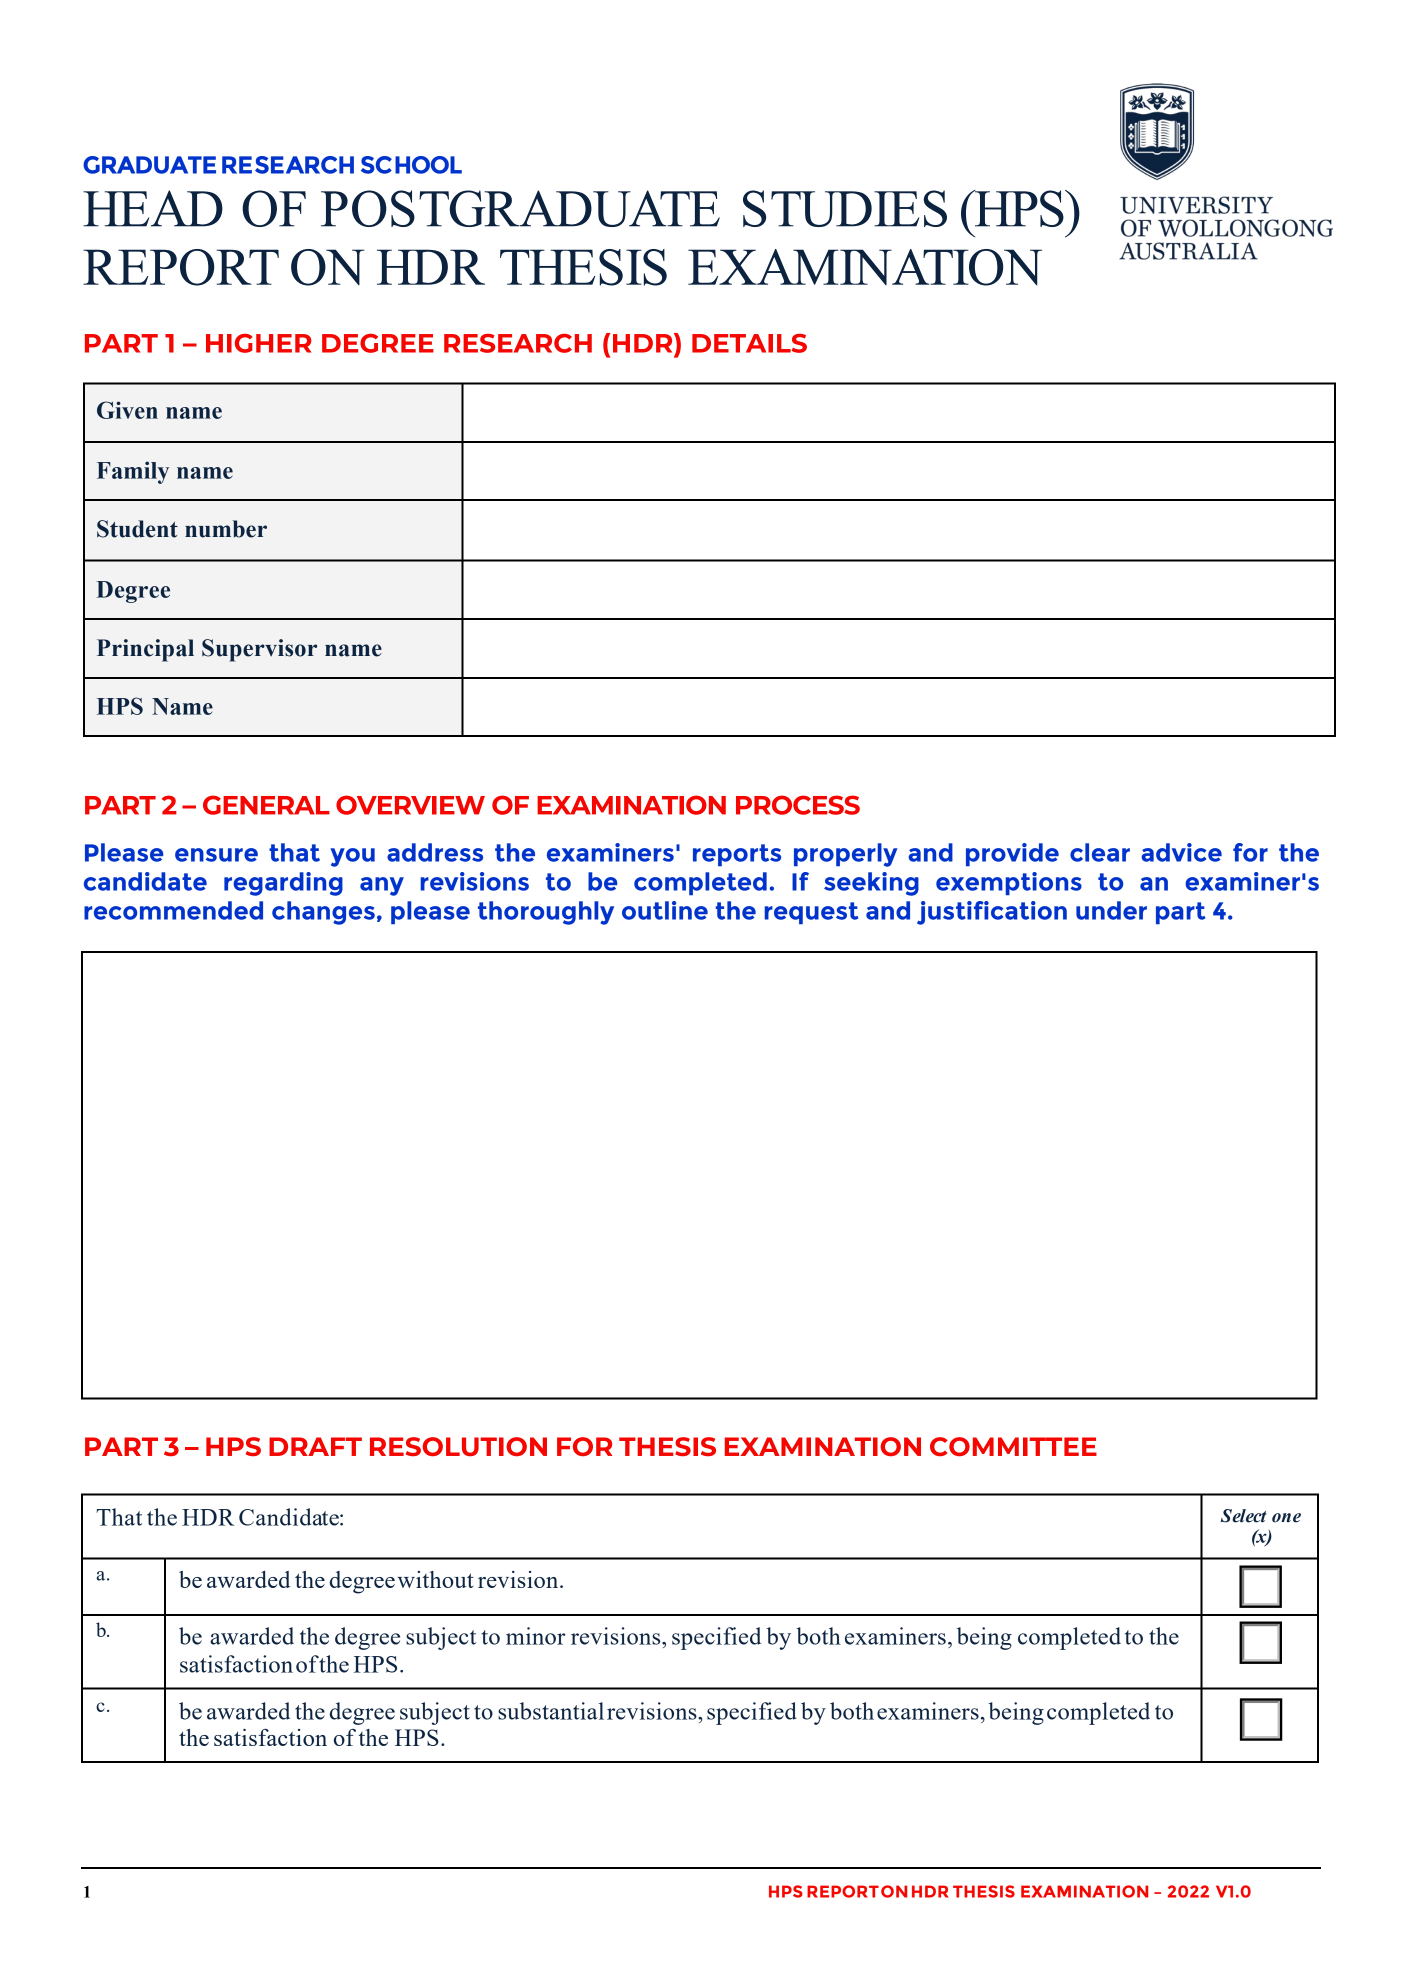 This page has height=1984, width=1402. I want to click on regarding, so click(283, 884).
